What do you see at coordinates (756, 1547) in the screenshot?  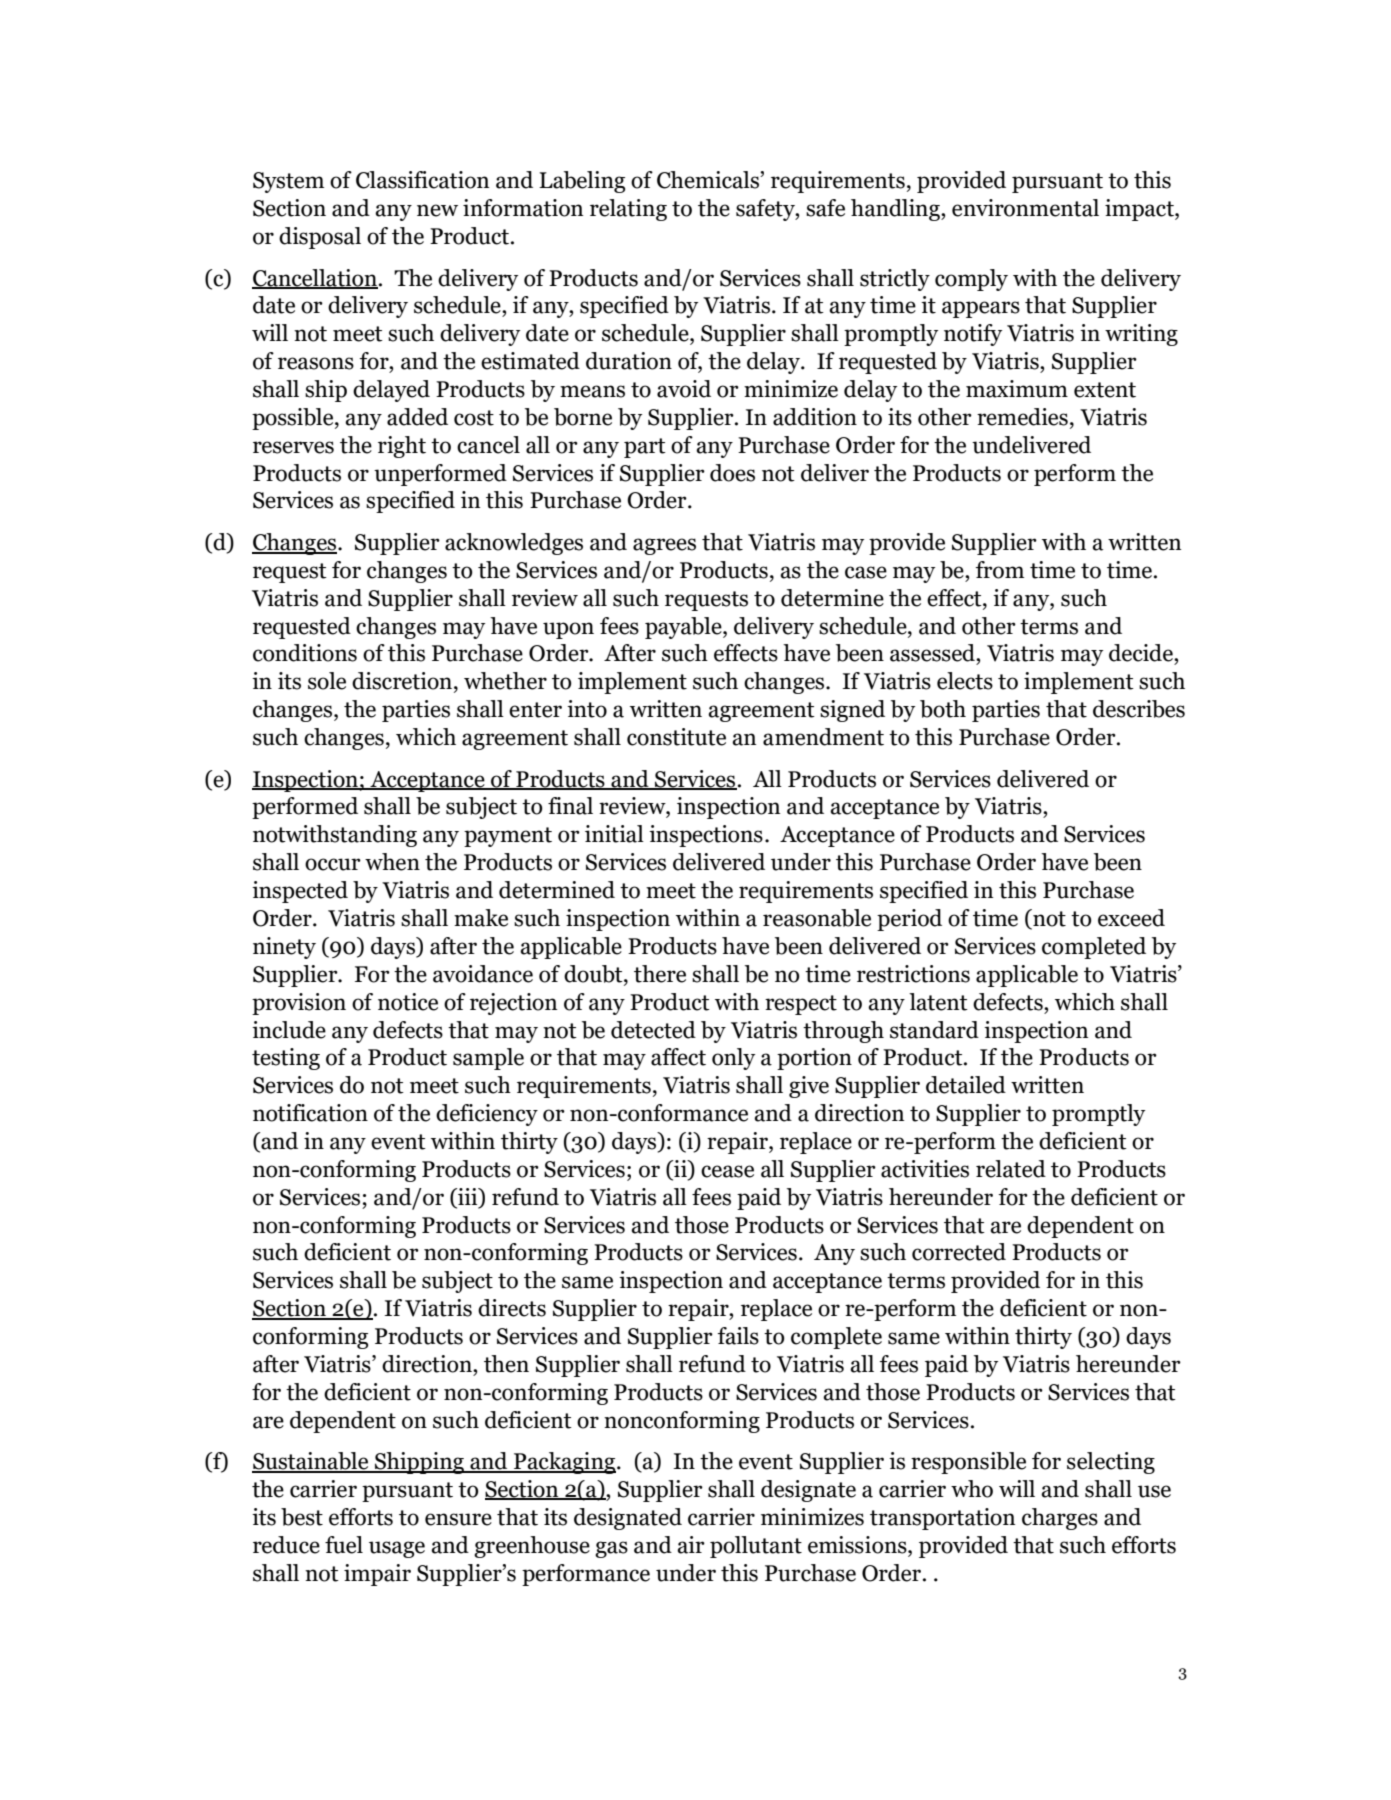 I see `pollutant` at bounding box center [756, 1547].
